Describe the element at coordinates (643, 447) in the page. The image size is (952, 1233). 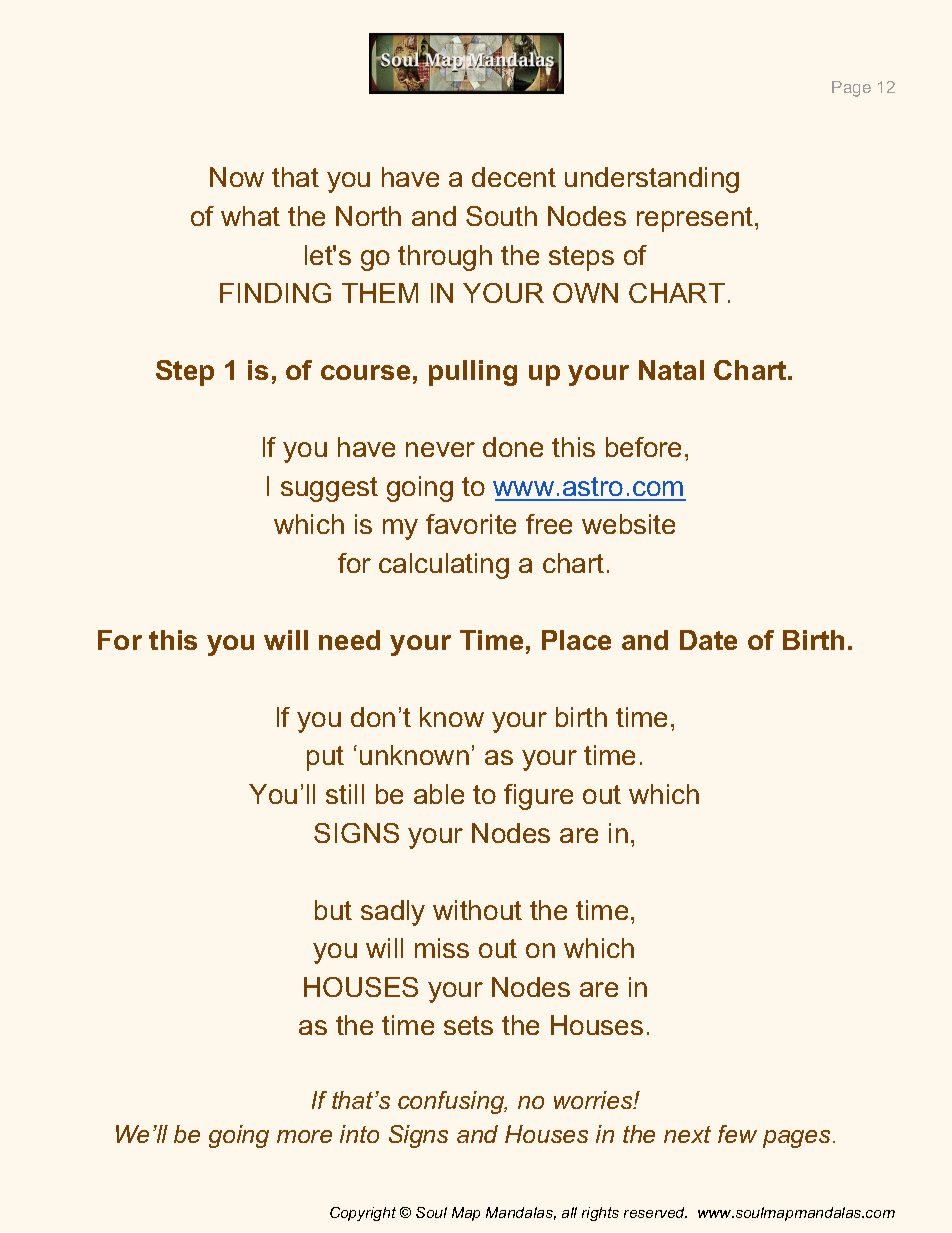
I see `before` at that location.
